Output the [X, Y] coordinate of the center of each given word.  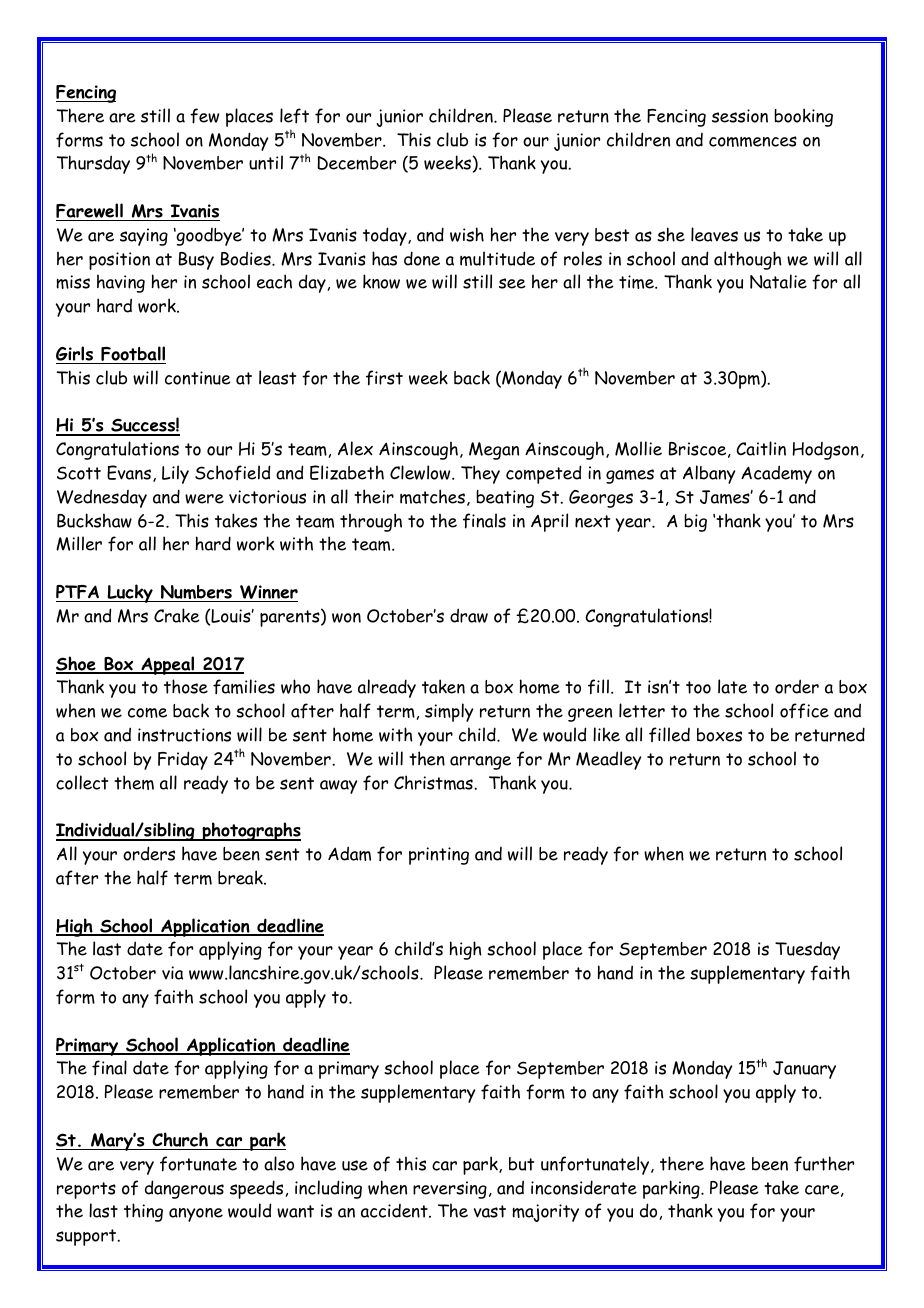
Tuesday [807, 950]
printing [439, 856]
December [356, 163]
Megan [494, 451]
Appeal [167, 665]
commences [753, 141]
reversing [450, 1190]
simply [449, 712]
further [824, 1164]
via [172, 973]
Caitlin [761, 448]
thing [143, 1212]
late [732, 686]
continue [198, 378]
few [204, 116]
